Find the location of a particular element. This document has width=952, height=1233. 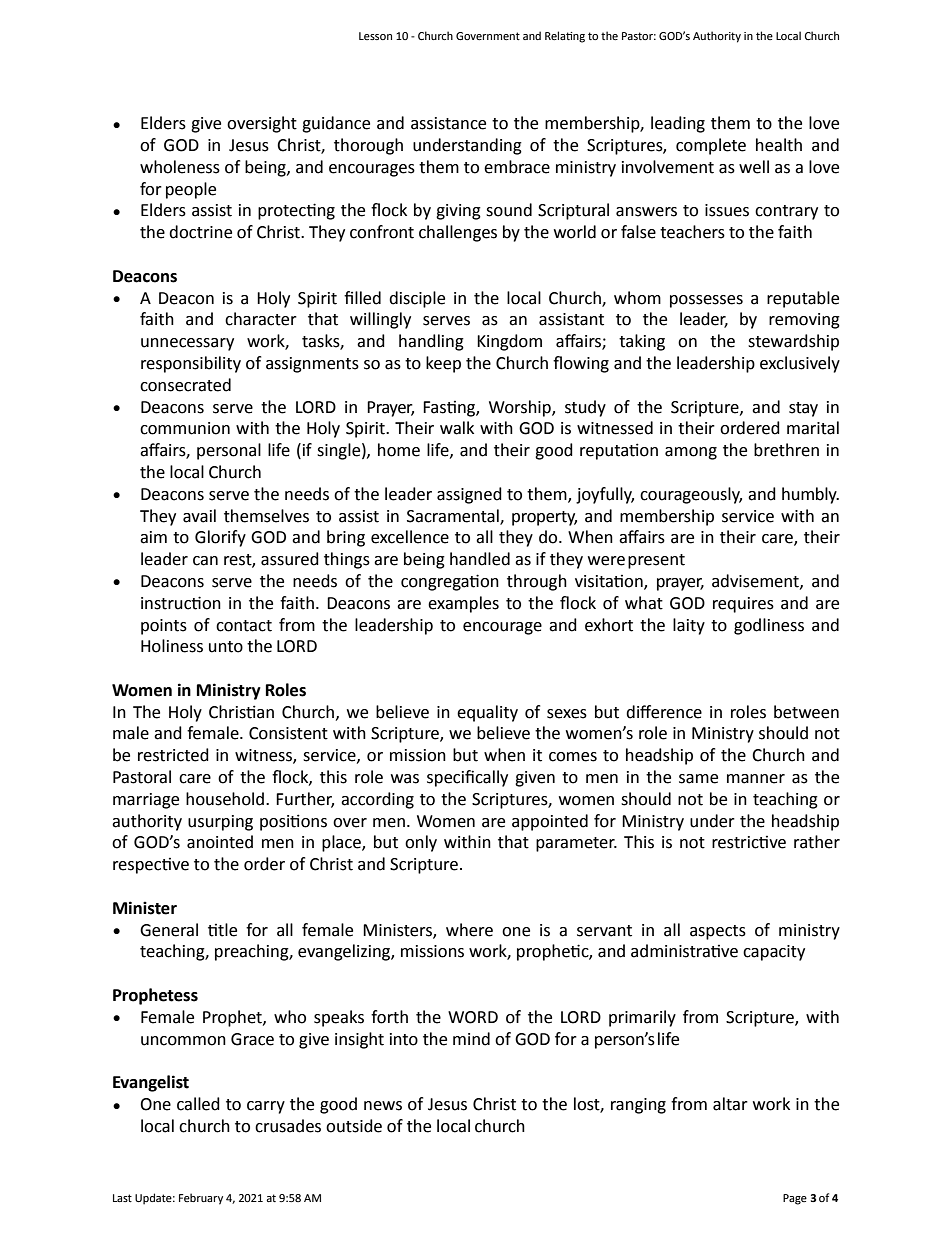

walk is located at coordinates (457, 428).
